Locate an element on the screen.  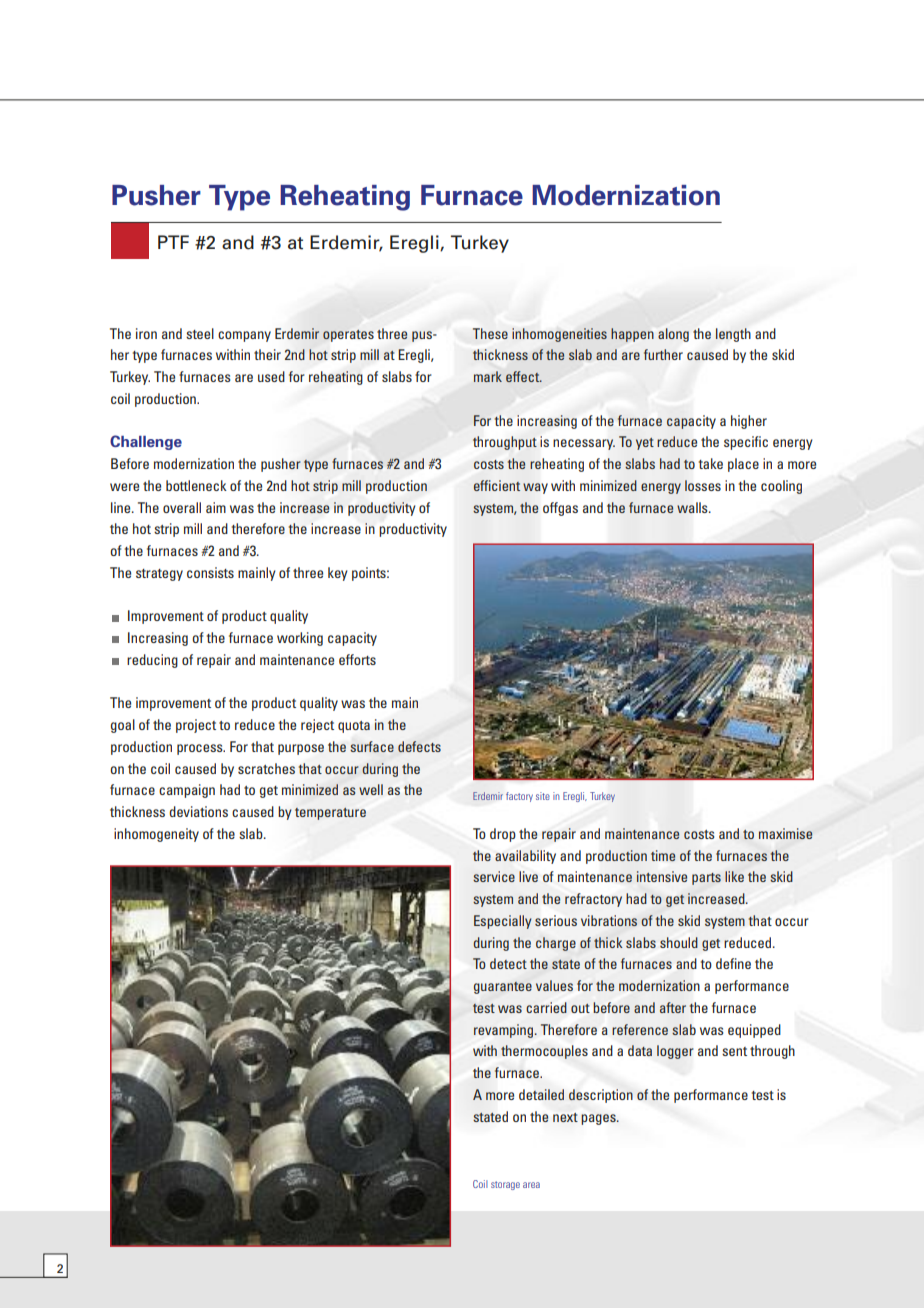
service is located at coordinates (494, 876).
